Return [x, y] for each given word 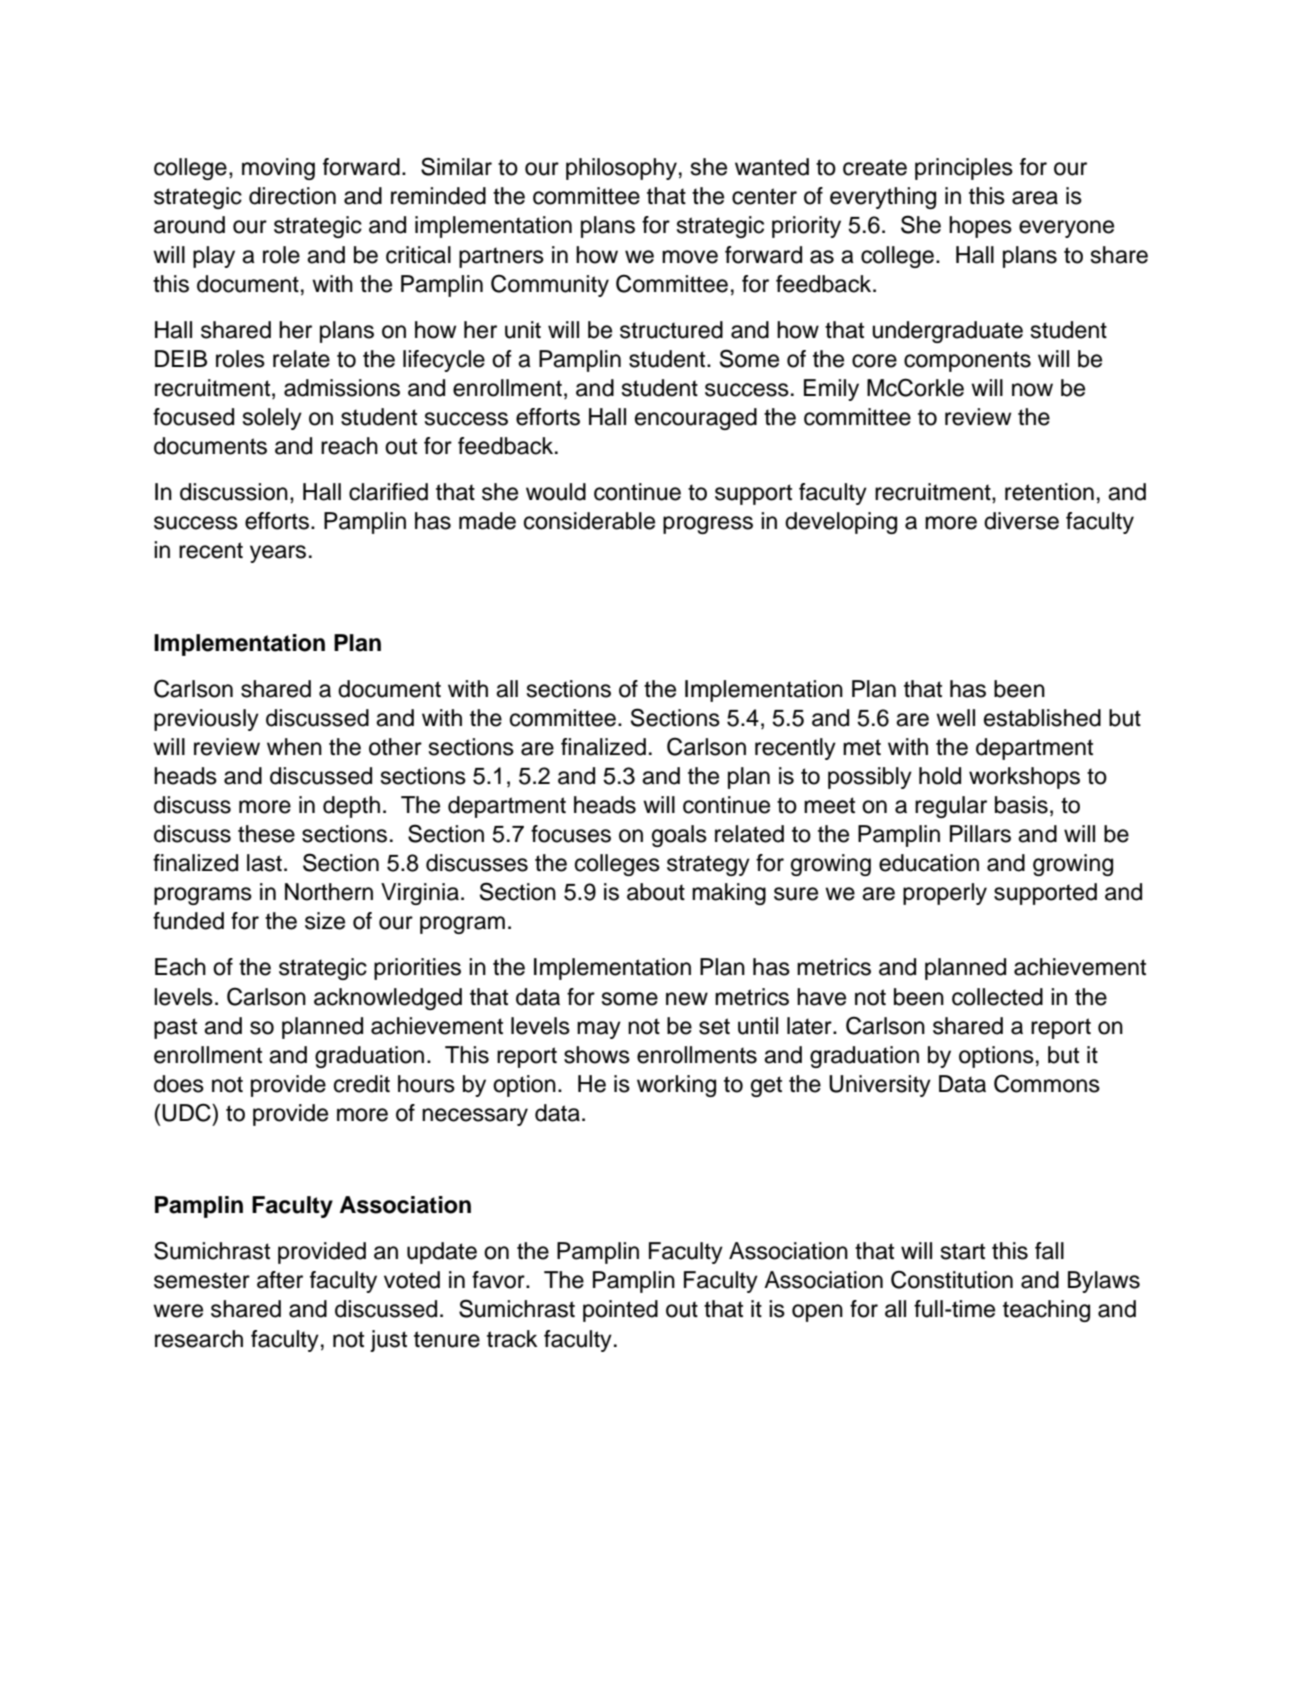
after [280, 1280]
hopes [980, 227]
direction [292, 196]
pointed [620, 1311]
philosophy [621, 169]
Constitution [952, 1279]
